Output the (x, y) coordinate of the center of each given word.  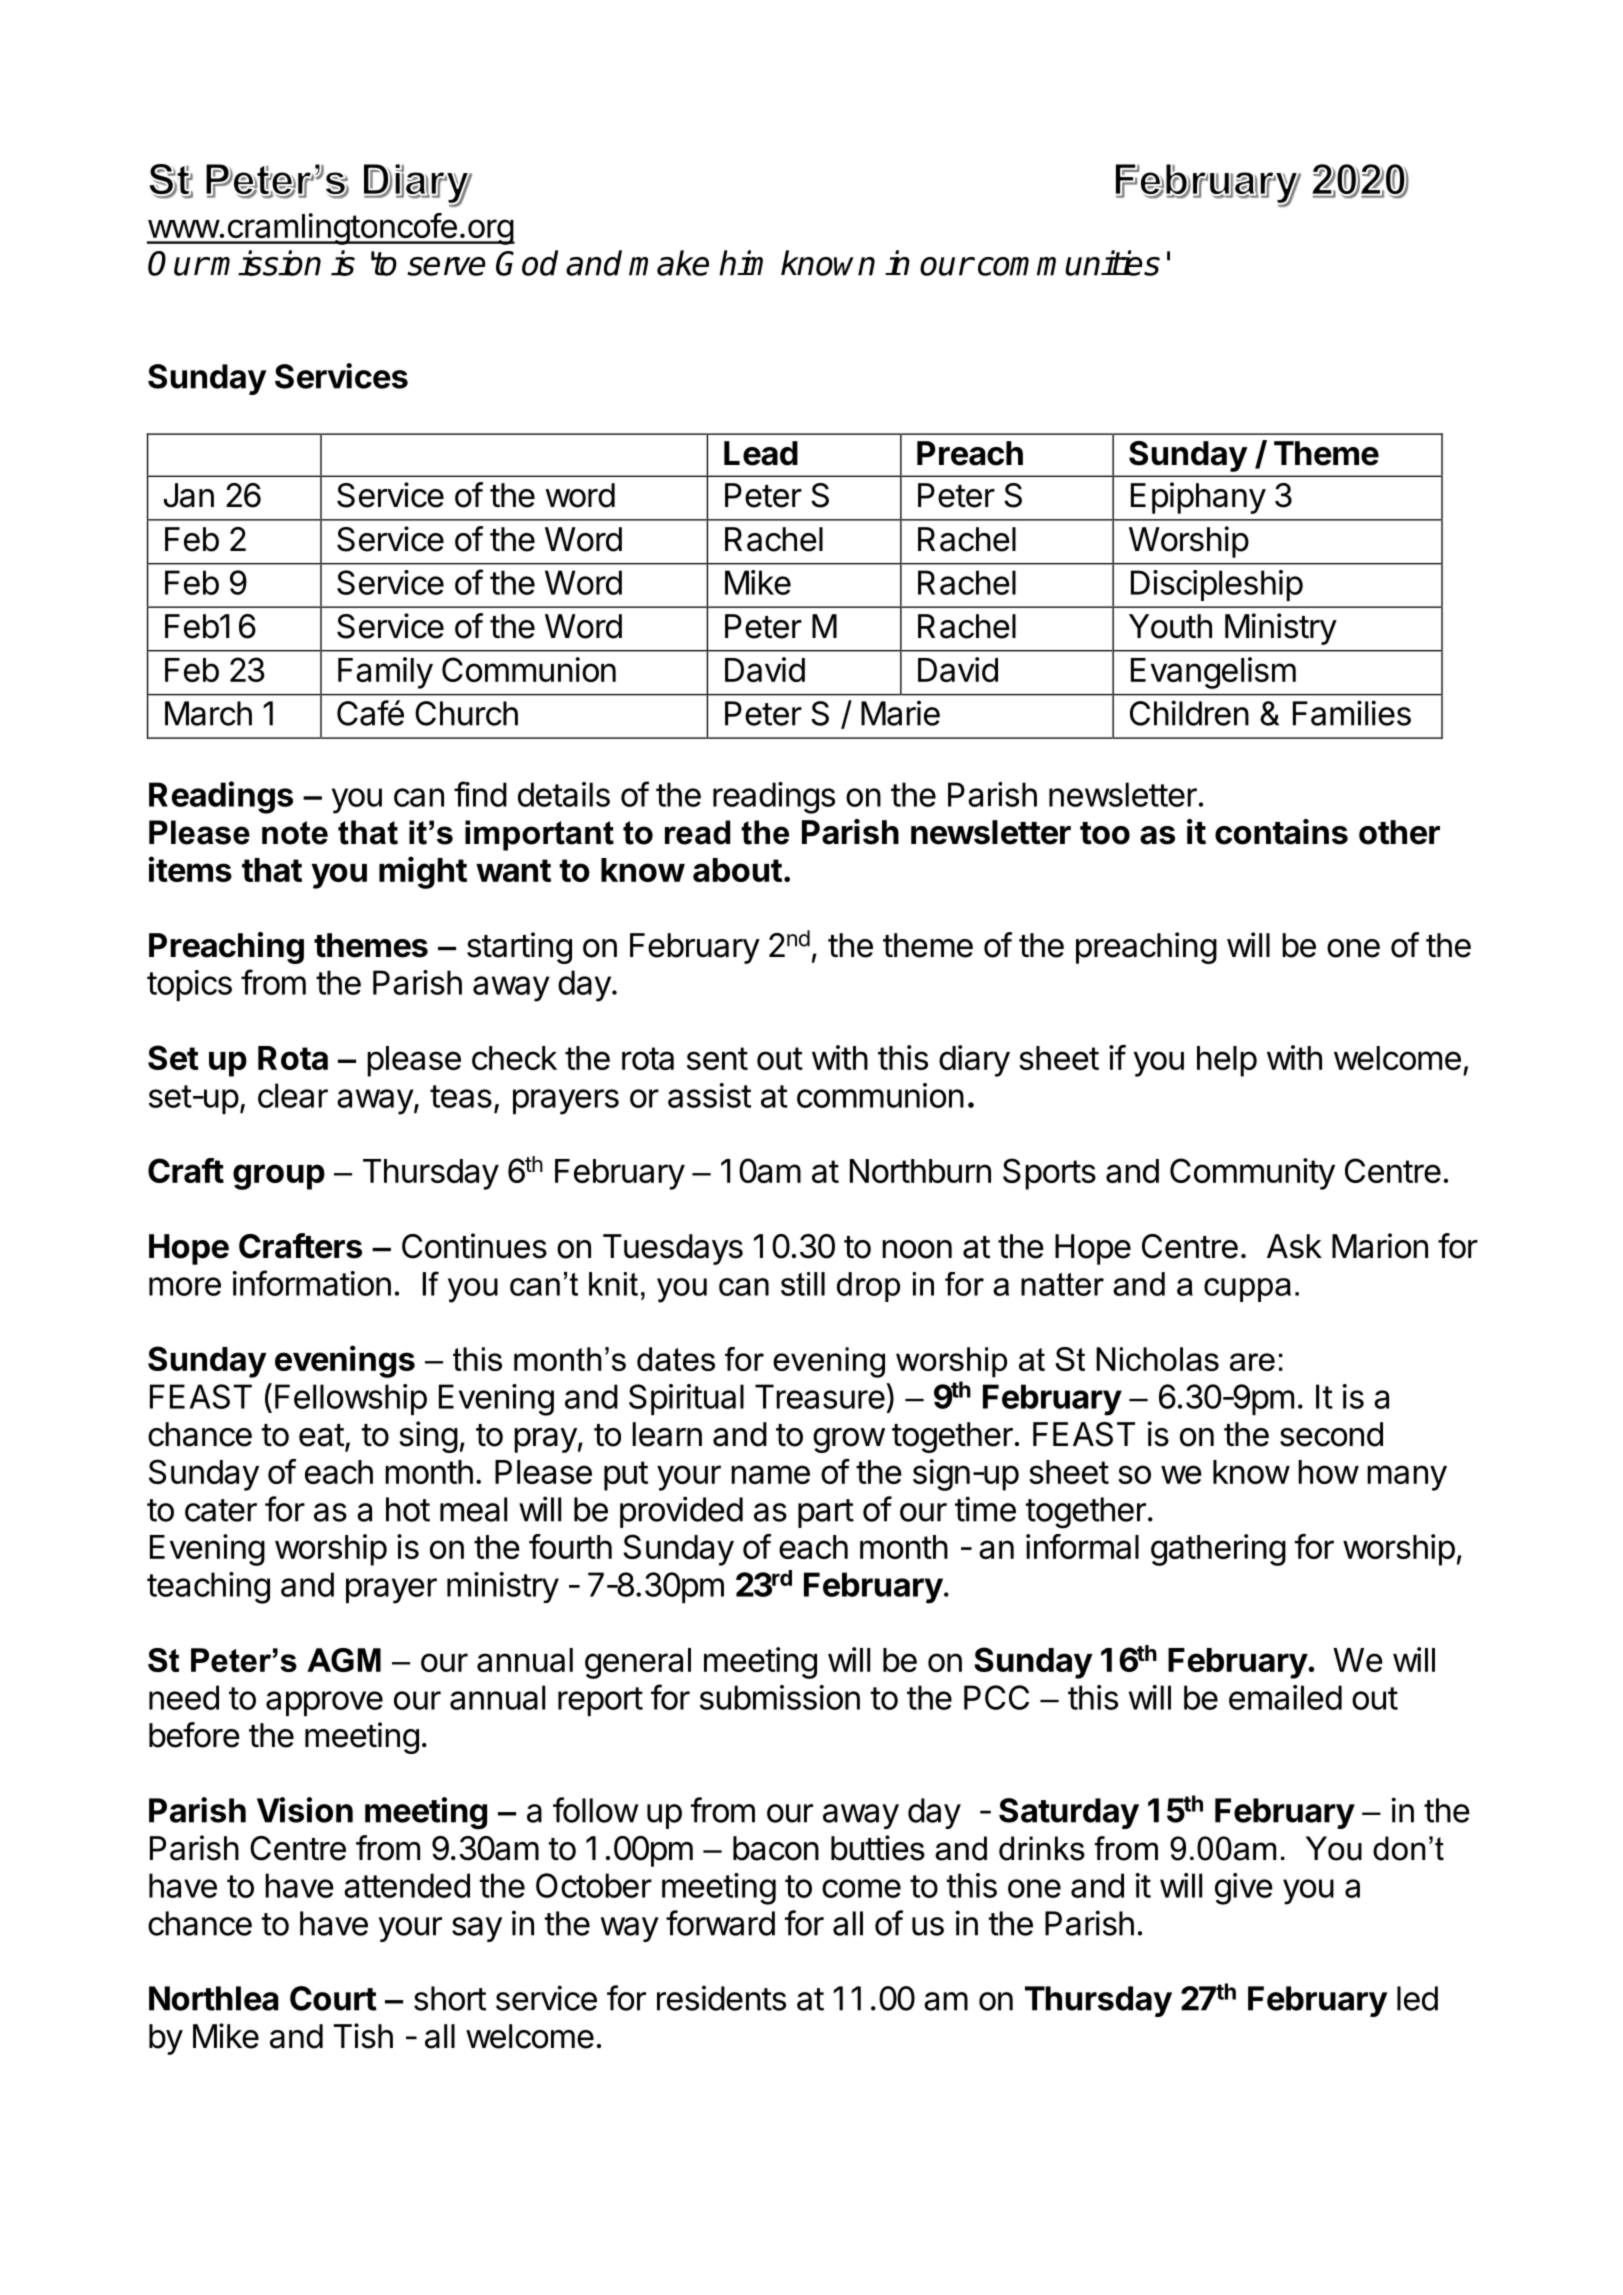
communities (1069, 263)
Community (1252, 1174)
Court (333, 1998)
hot (408, 1509)
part (826, 1513)
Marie (900, 713)
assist (709, 1095)
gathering (1218, 1550)
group (279, 1177)
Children (1189, 713)
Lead (761, 453)
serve (446, 266)
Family (385, 673)
